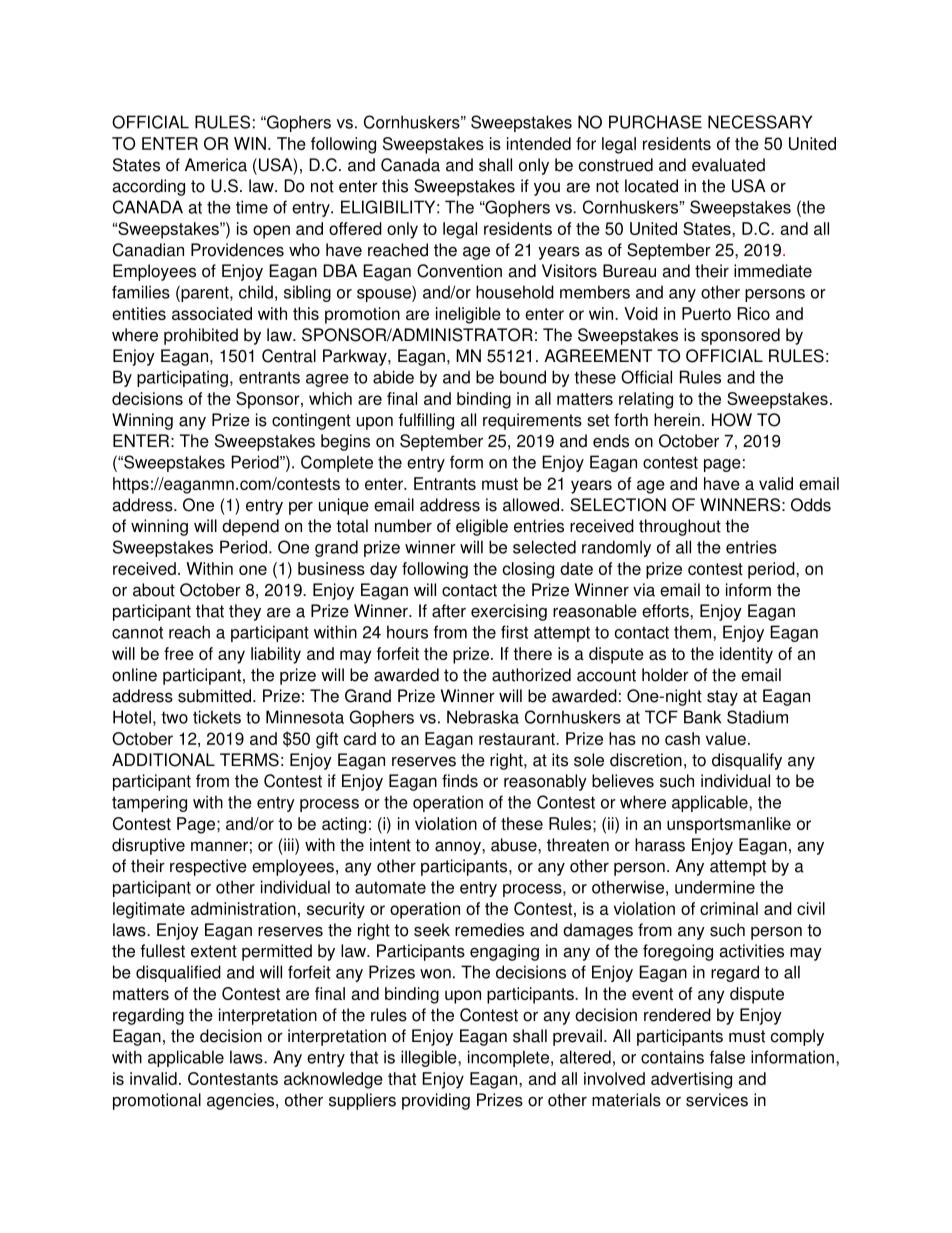  Describe the element at coordinates (539, 143) in the screenshot. I see `intended` at that location.
